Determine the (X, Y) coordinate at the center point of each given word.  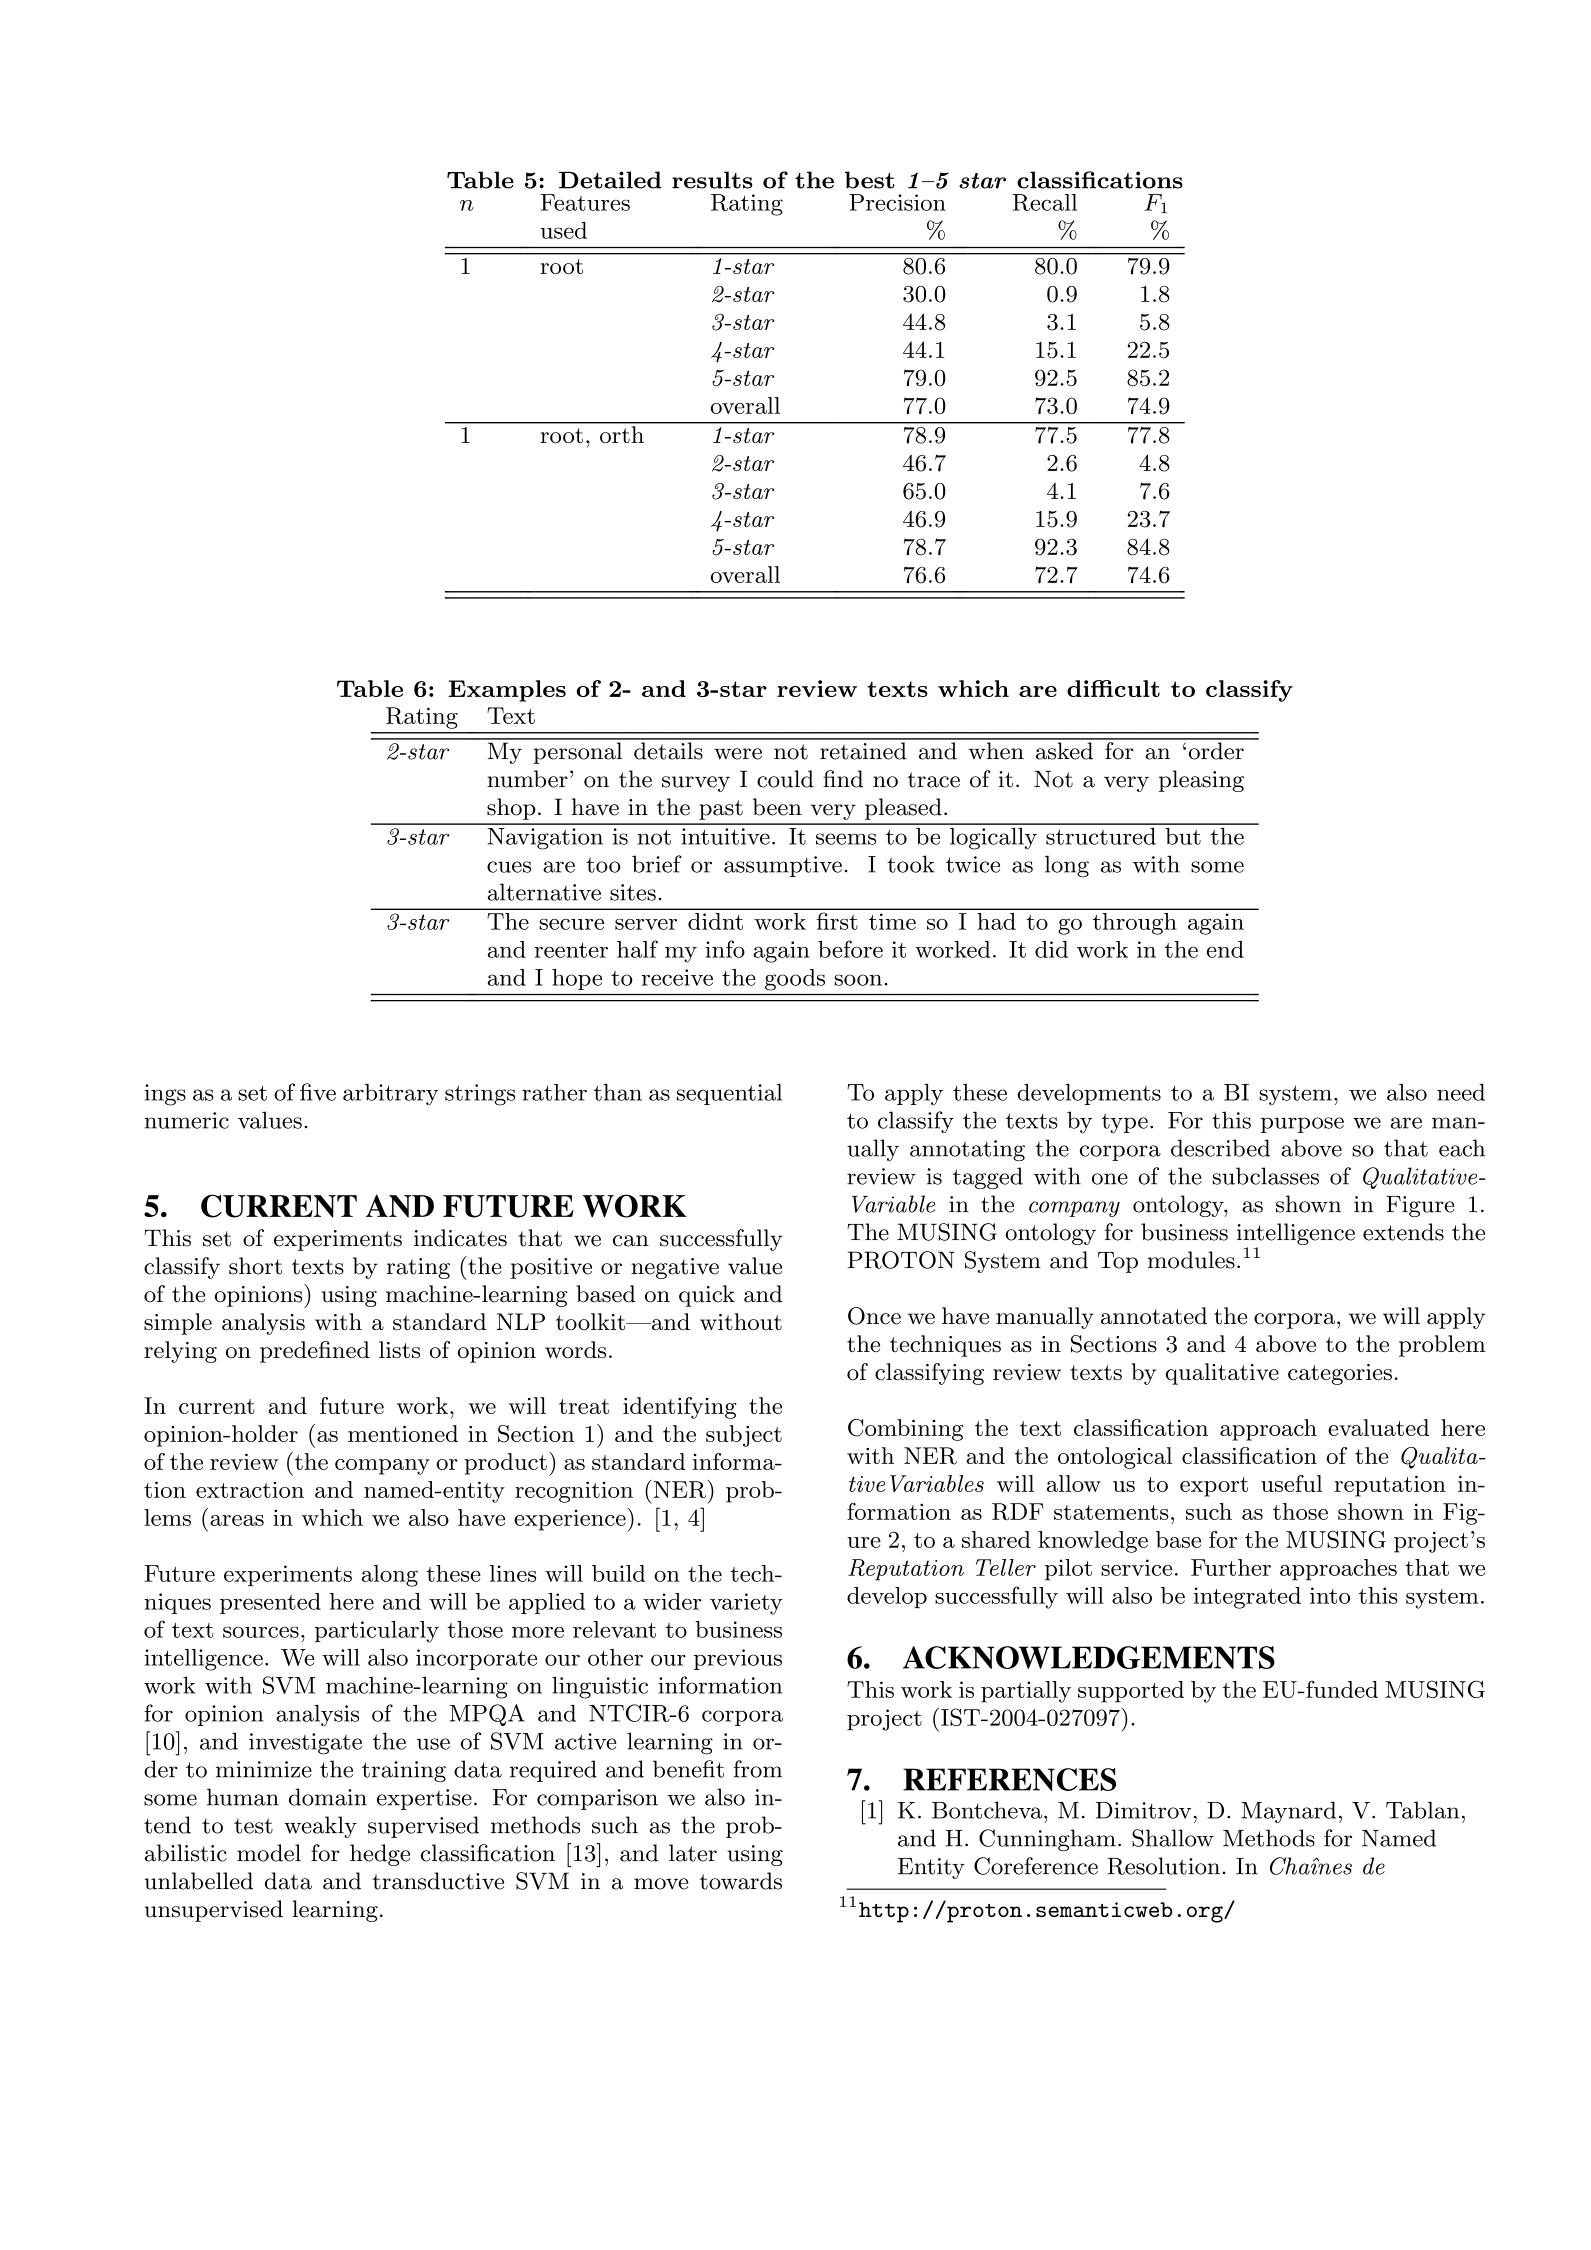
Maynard (1288, 1812)
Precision (897, 202)
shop (511, 809)
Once (874, 1316)
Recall (1045, 202)
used (563, 230)
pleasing (1201, 781)
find (843, 779)
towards (741, 1881)
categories (1340, 1374)
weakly (320, 1827)
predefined (315, 1352)
